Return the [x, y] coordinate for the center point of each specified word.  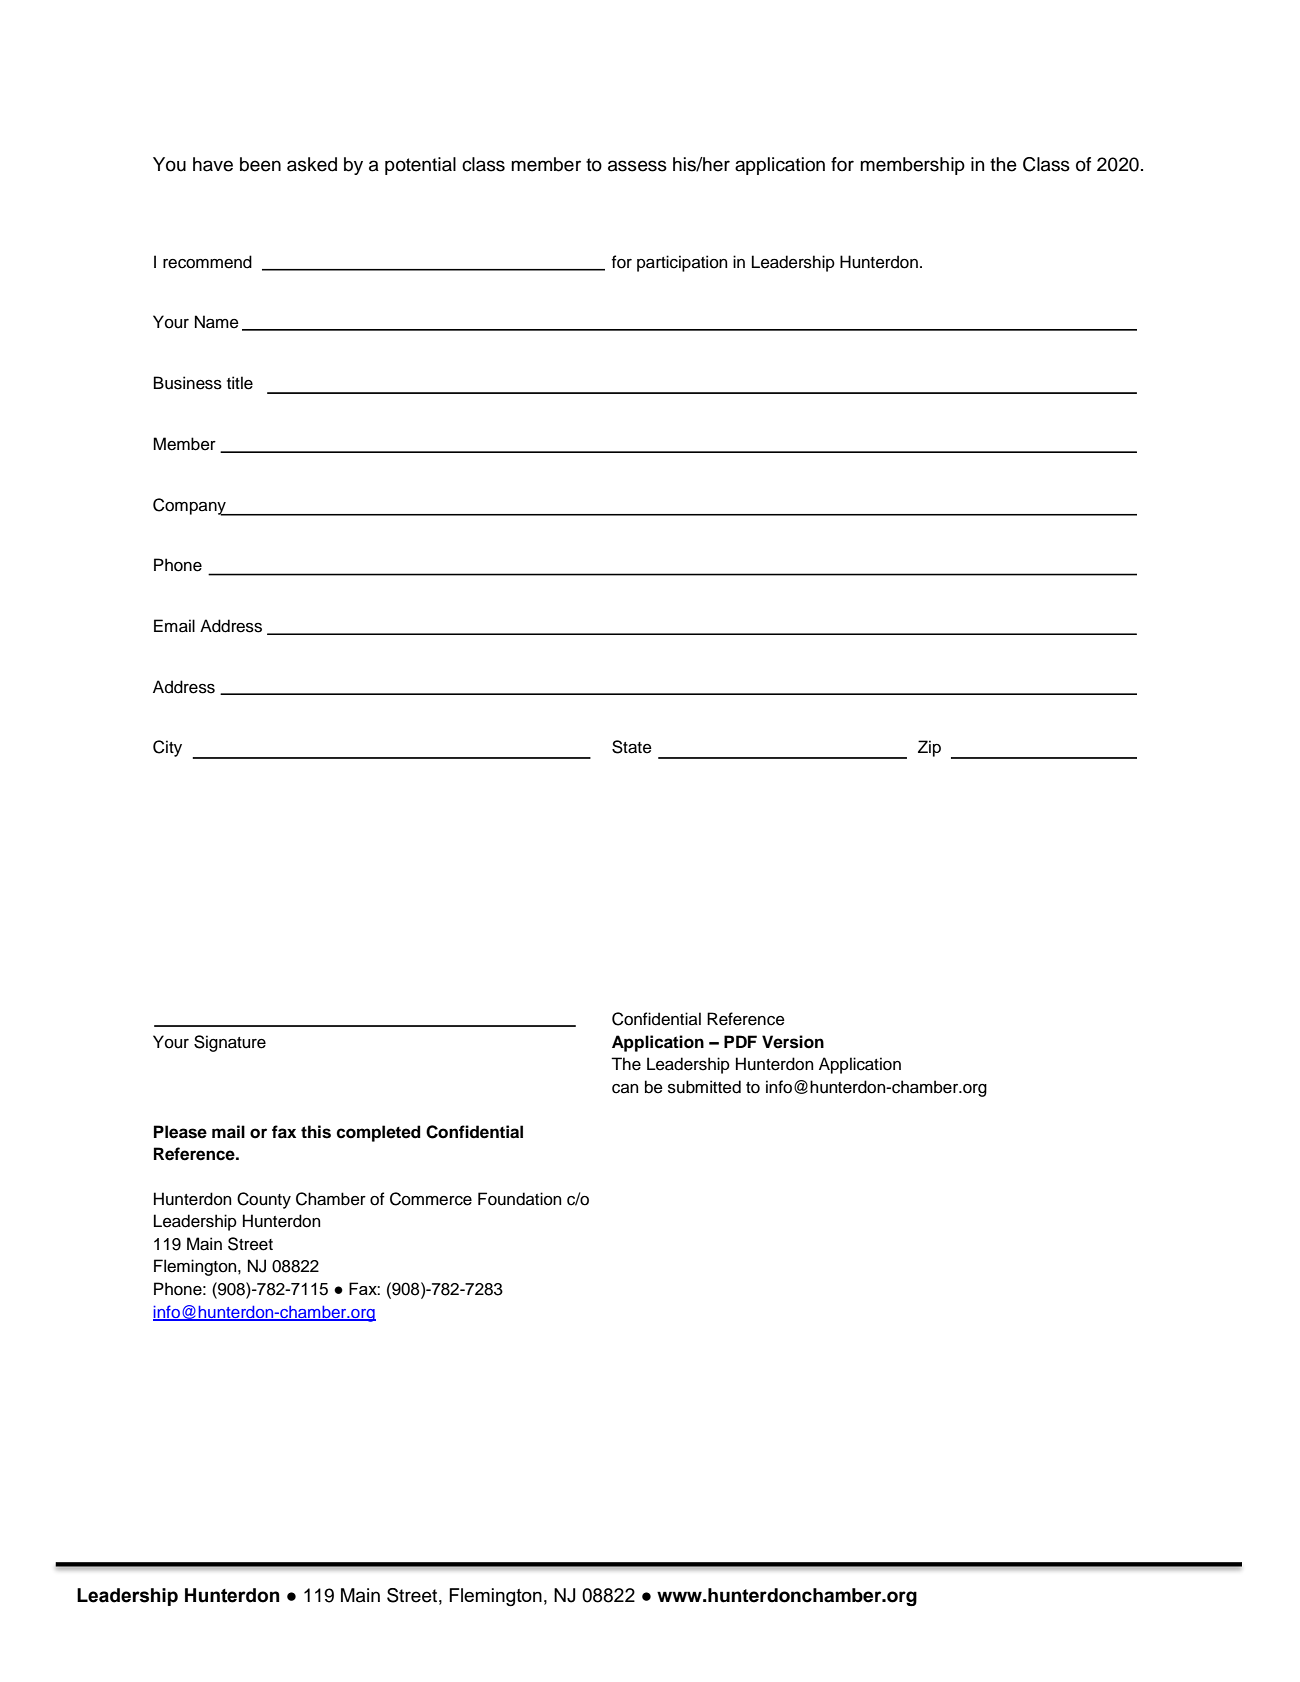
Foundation [519, 1199]
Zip [929, 748]
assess [637, 166]
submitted [704, 1087]
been [260, 164]
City [167, 748]
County [264, 1200]
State [632, 747]
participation [682, 263]
